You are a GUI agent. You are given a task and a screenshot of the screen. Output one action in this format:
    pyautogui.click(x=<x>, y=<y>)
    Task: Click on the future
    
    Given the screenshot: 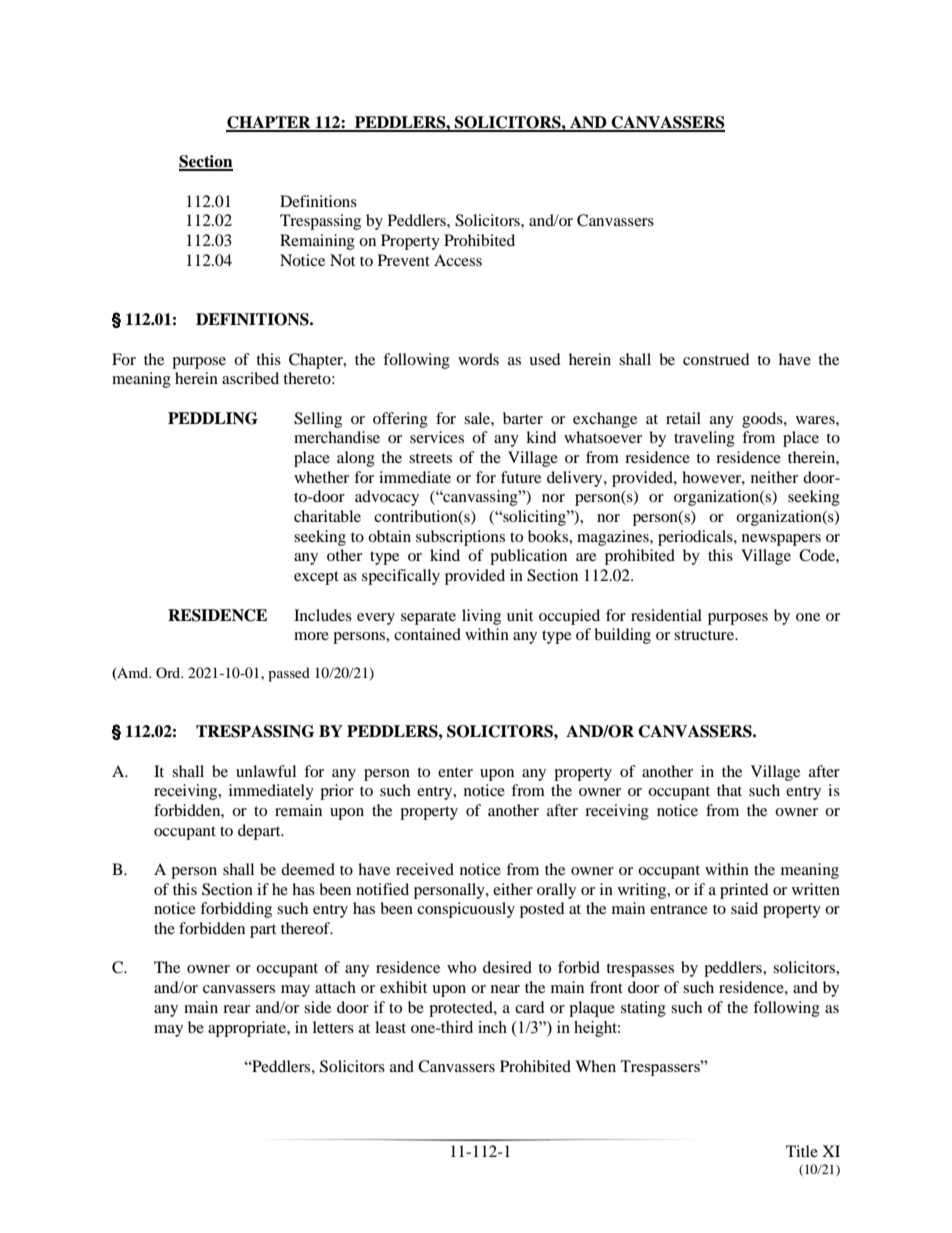 What is the action you would take?
    pyautogui.click(x=521, y=477)
